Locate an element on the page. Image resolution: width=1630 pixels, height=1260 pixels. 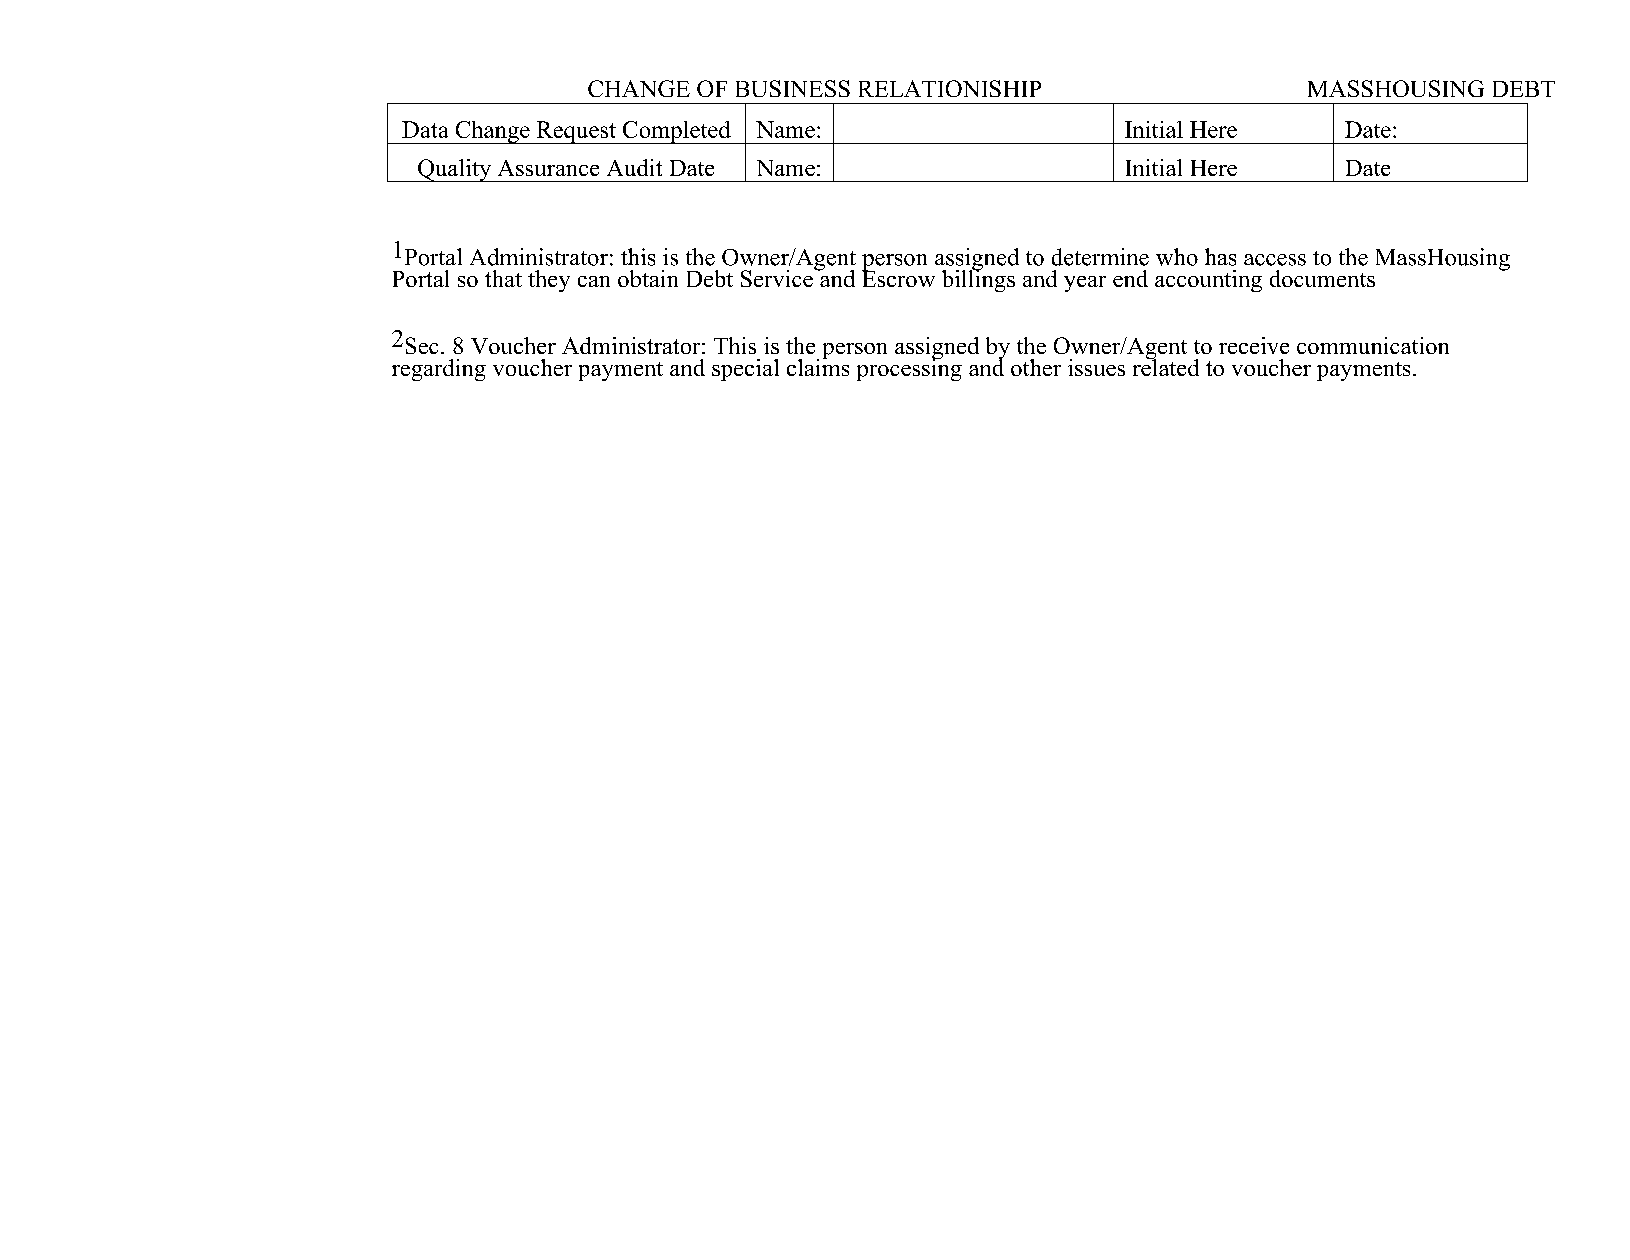
Request is located at coordinates (576, 132).
